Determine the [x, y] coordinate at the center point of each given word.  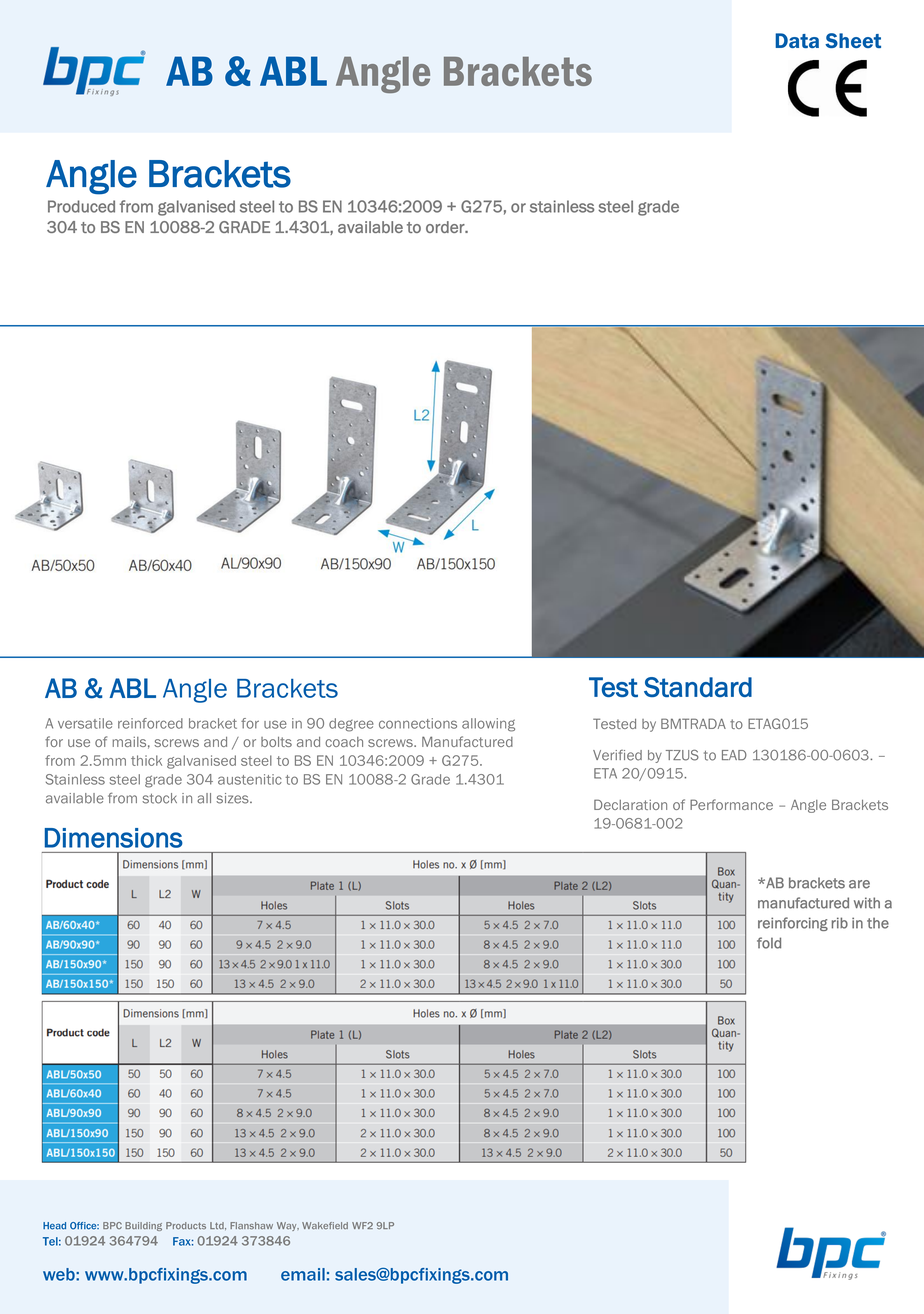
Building [143, 1226]
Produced [81, 206]
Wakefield [325, 1226]
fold [769, 943]
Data [797, 40]
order [446, 227]
